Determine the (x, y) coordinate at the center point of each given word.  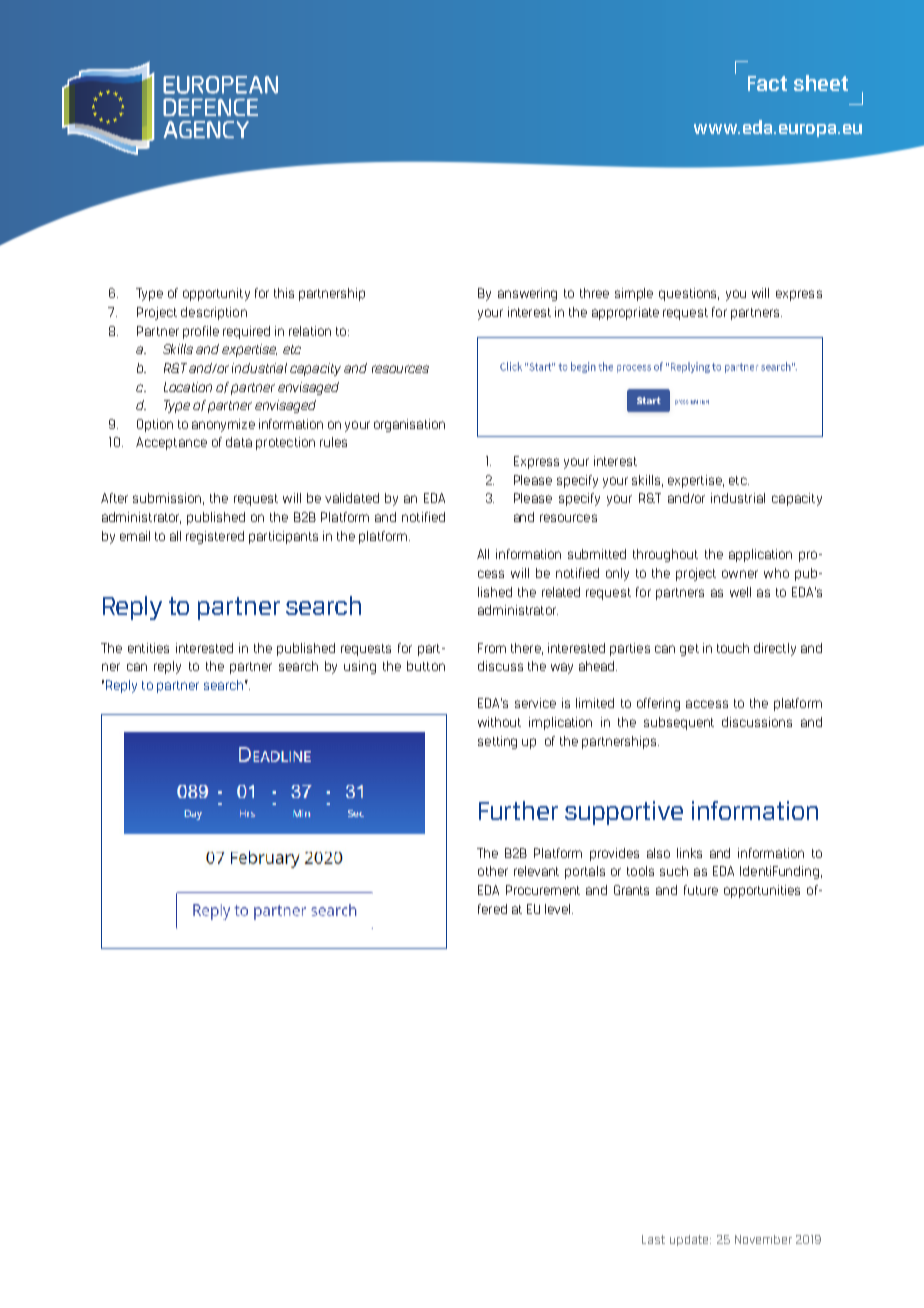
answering (527, 294)
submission (167, 498)
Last (653, 1239)
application (760, 555)
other (493, 871)
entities (148, 648)
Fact (767, 83)
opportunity (216, 294)
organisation (409, 425)
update (690, 1240)
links (689, 853)
